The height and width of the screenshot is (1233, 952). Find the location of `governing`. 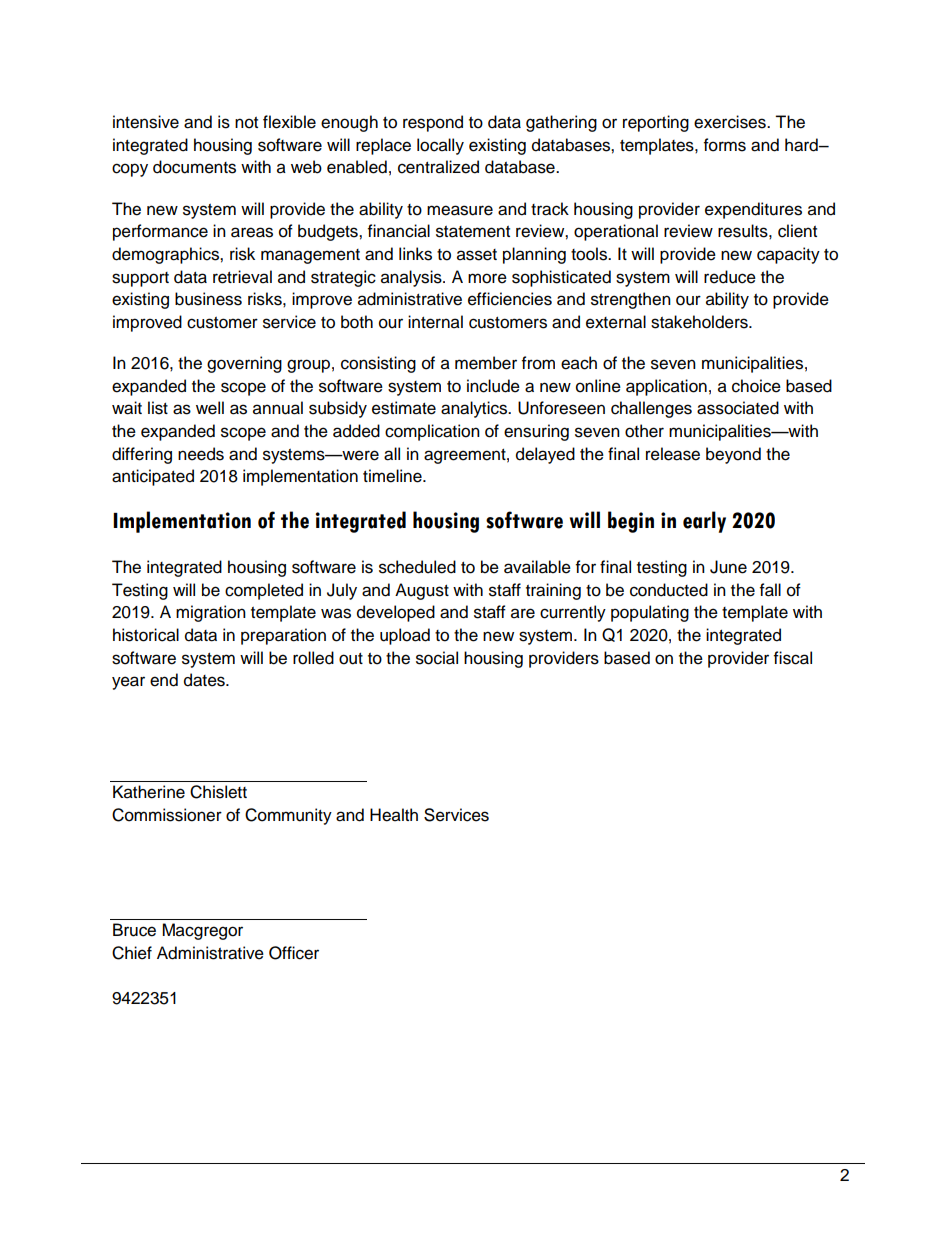

governing is located at coordinates (244, 364).
